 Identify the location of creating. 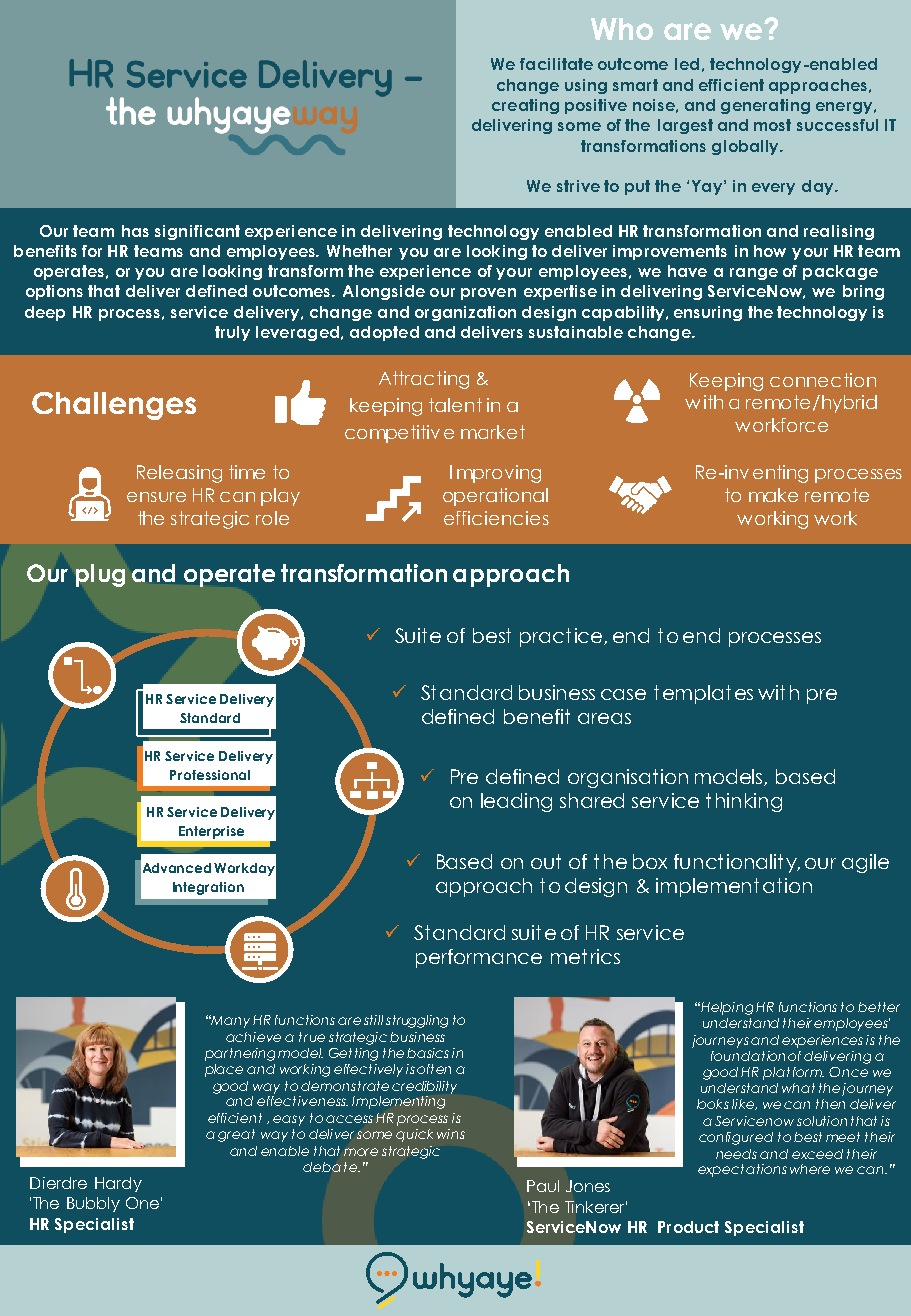
(525, 106).
